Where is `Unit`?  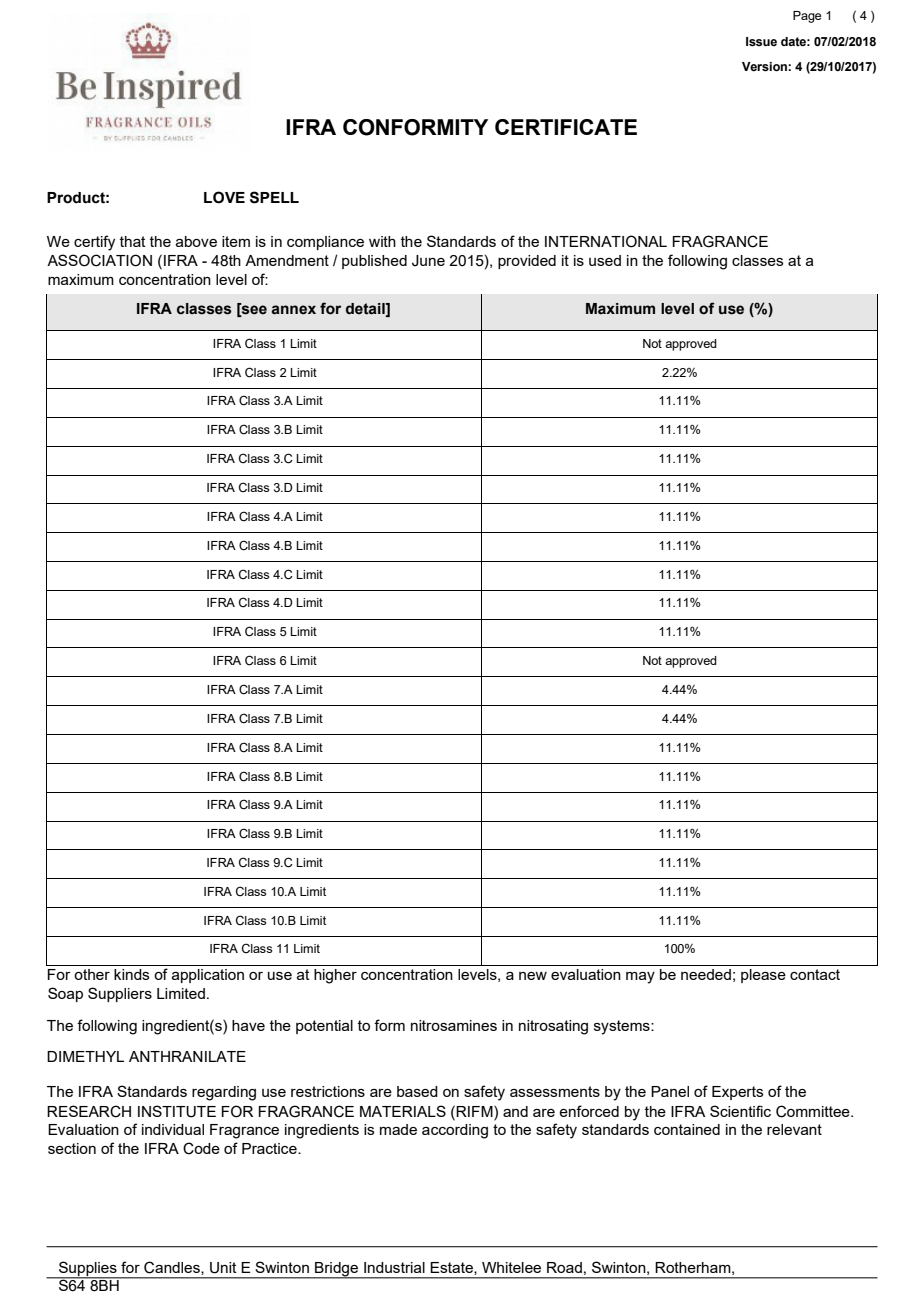
Unit is located at coordinates (223, 1268).
